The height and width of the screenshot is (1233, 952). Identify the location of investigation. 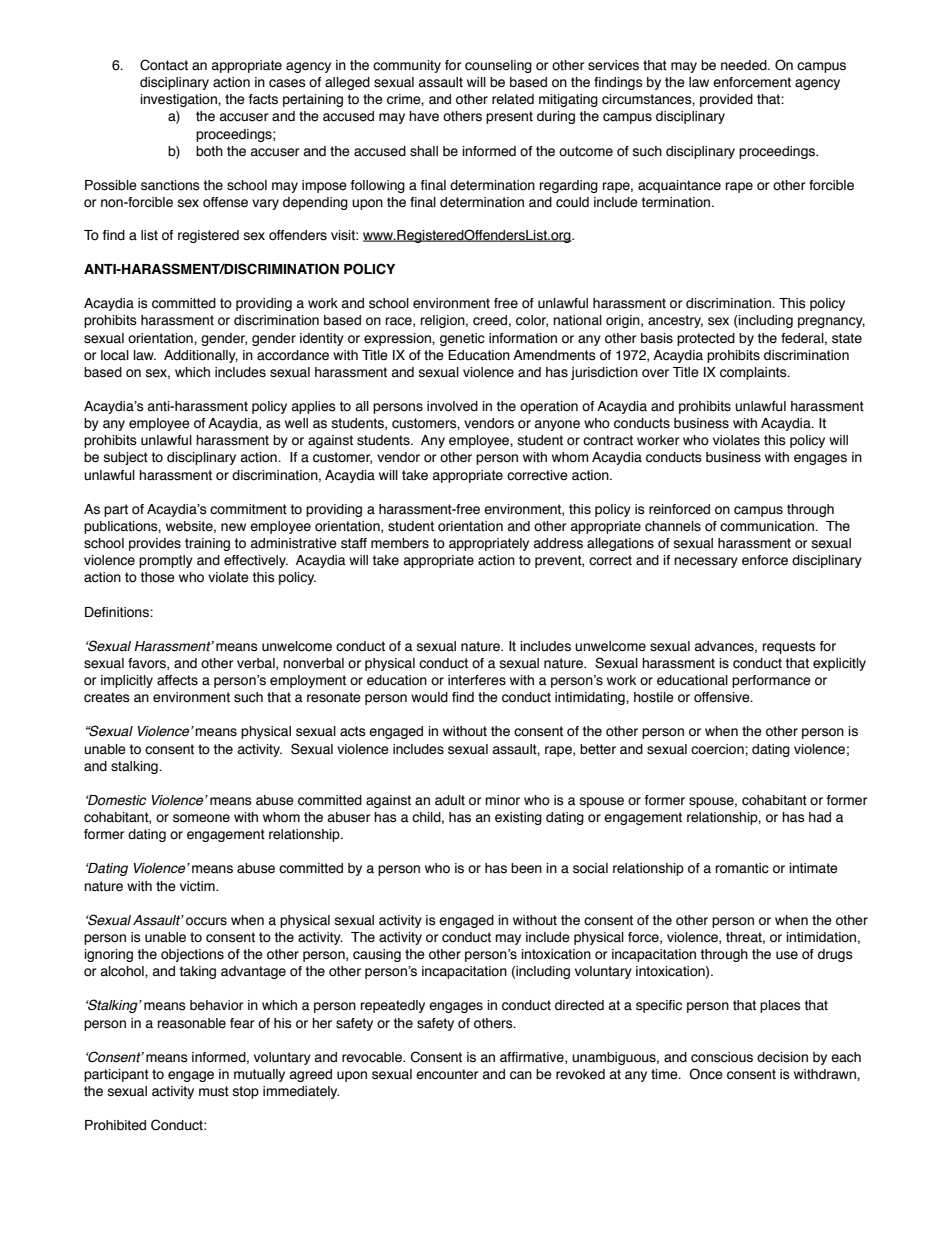
(179, 100).
